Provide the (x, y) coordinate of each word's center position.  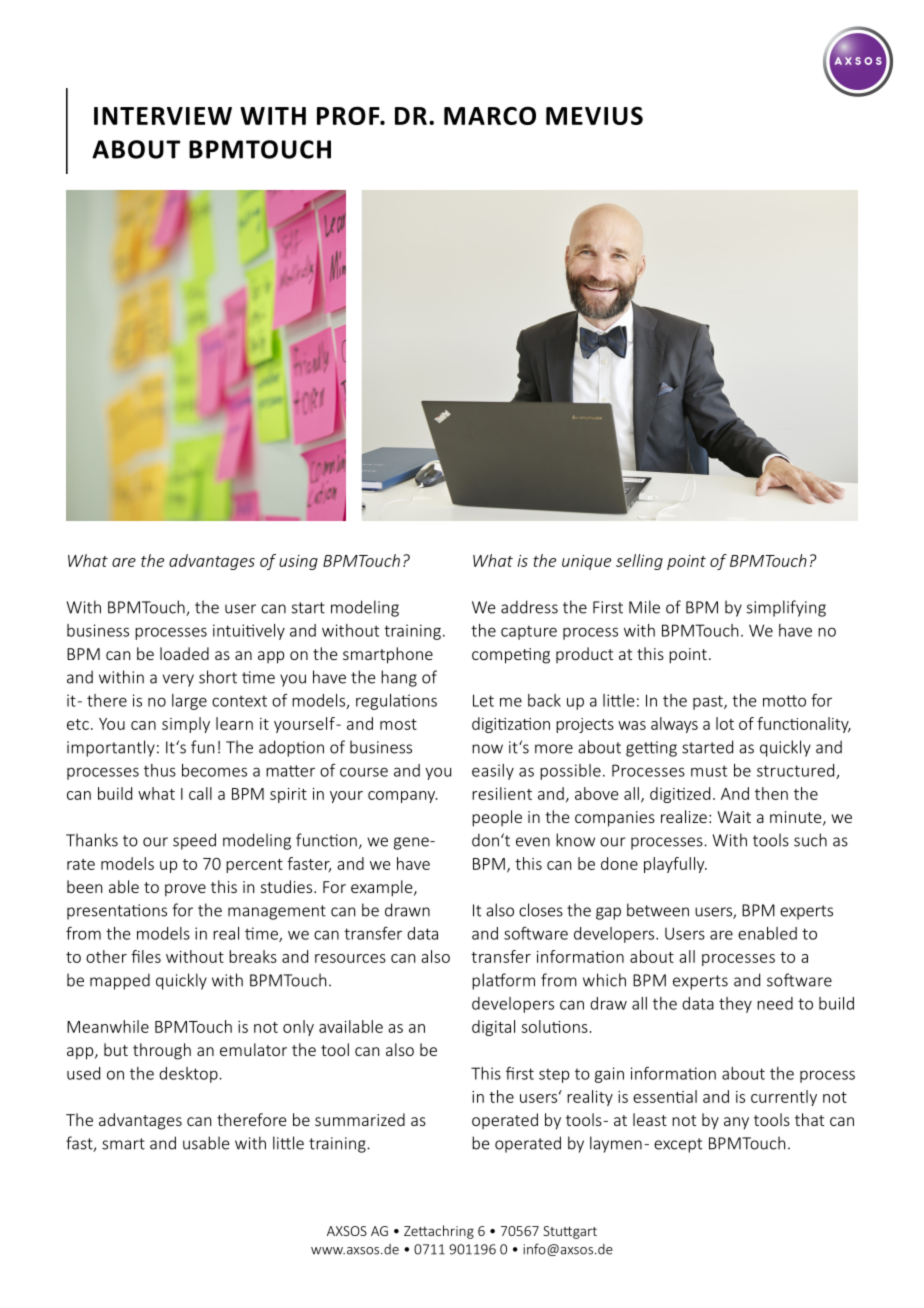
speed (194, 841)
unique (586, 562)
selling (639, 562)
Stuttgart (570, 1232)
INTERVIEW (163, 116)
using (298, 562)
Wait (734, 817)
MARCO (490, 115)
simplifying (786, 608)
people (497, 818)
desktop (189, 1075)
